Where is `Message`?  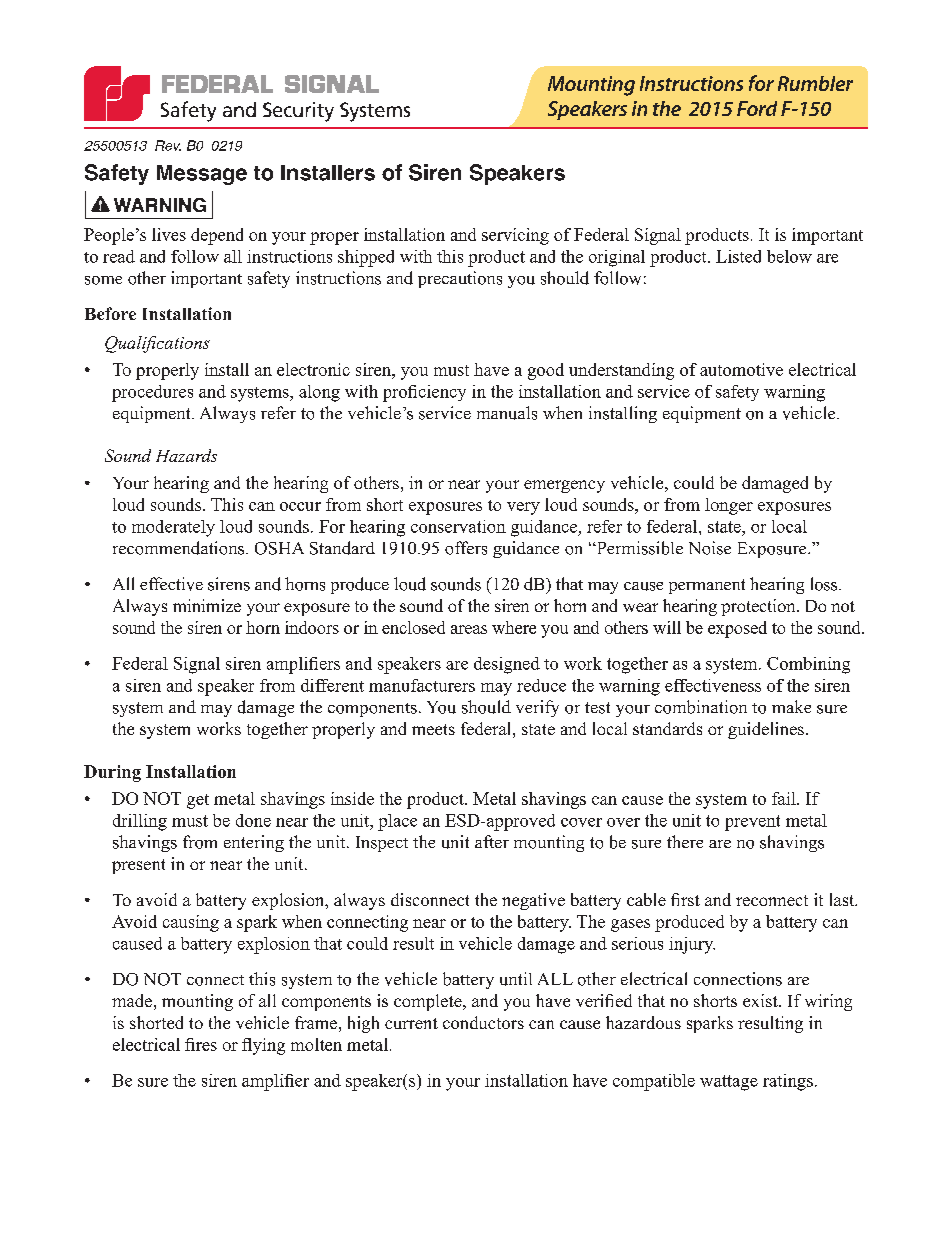 Message is located at coordinates (202, 175).
